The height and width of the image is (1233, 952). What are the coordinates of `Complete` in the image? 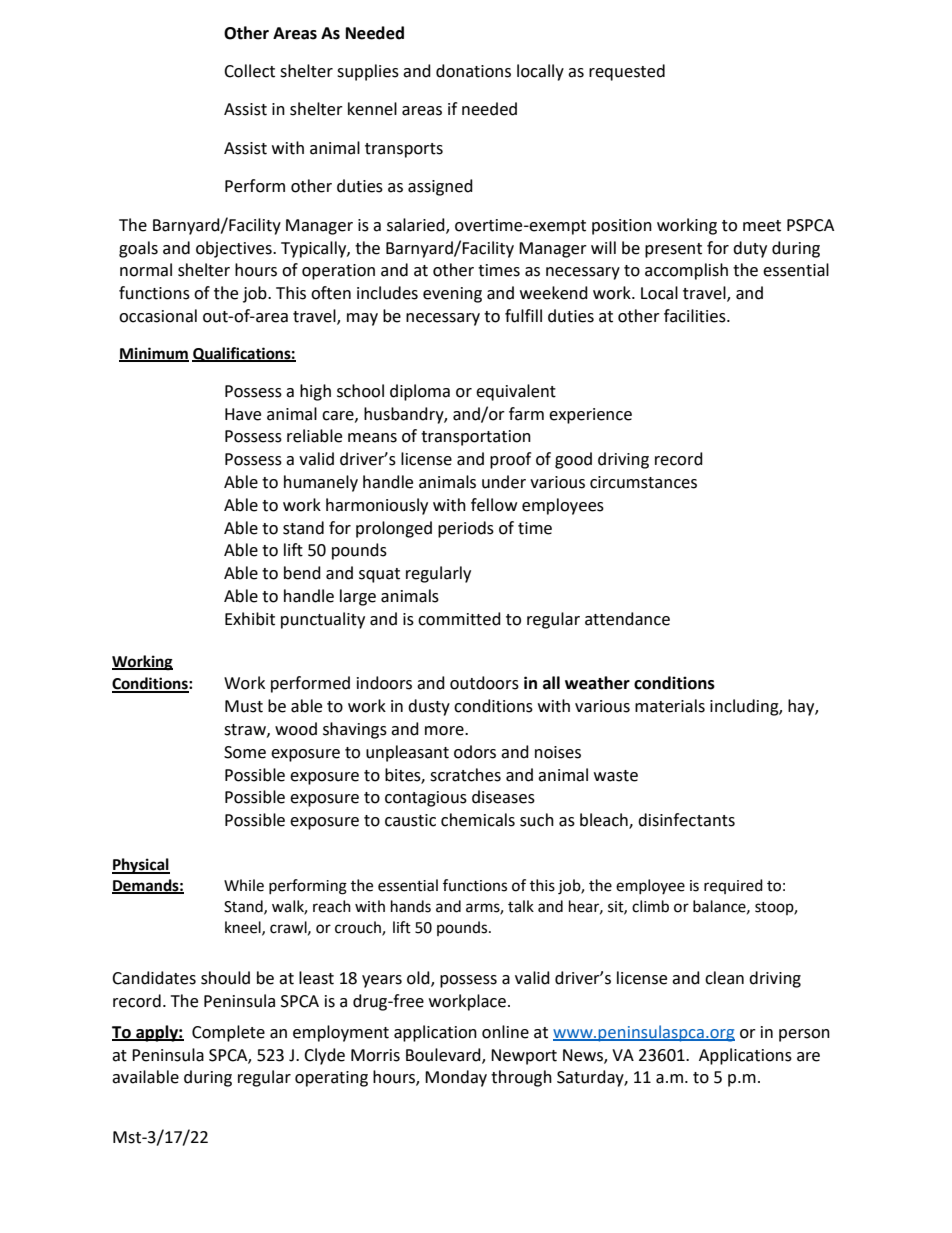 It's located at (228, 1033).
